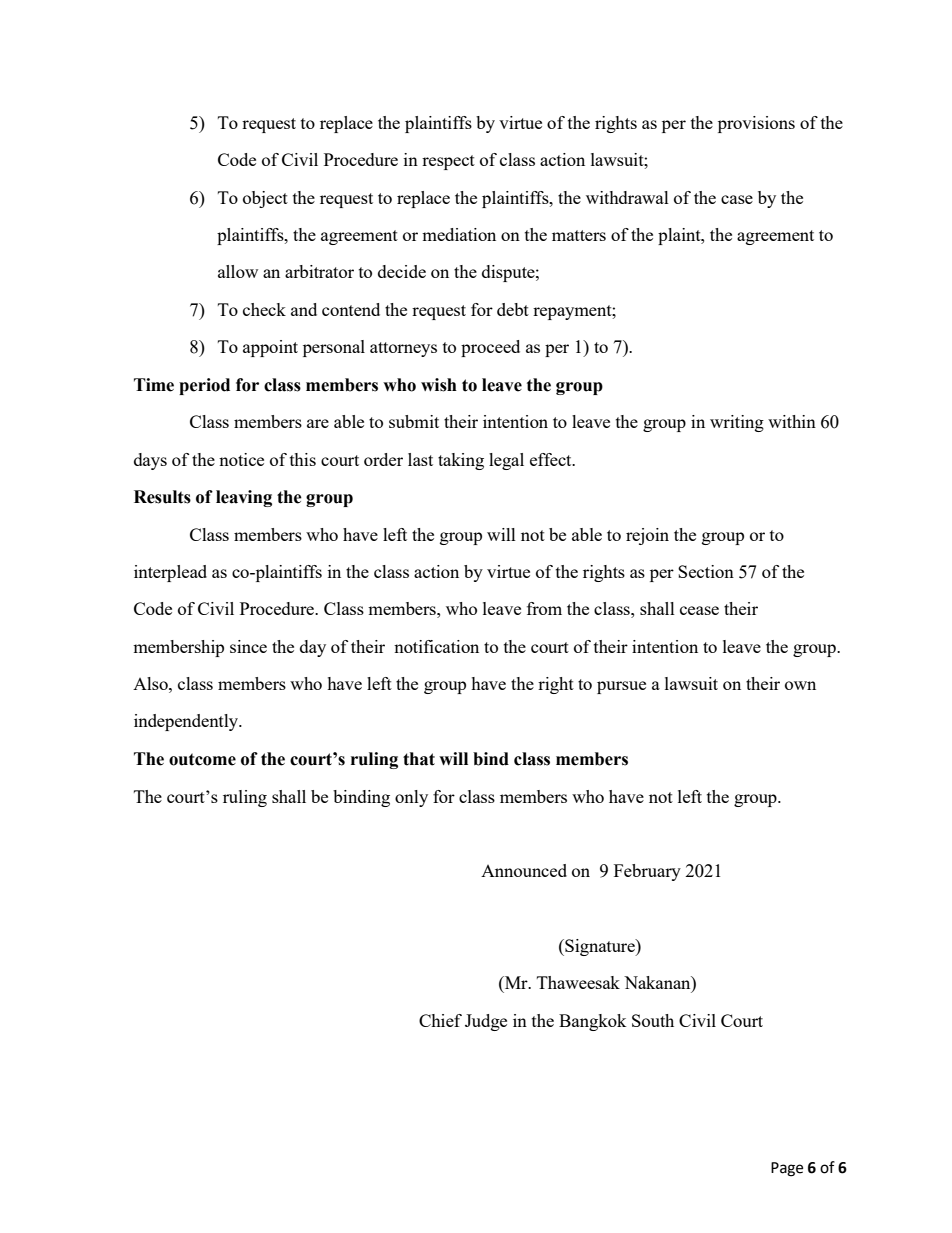  I want to click on Judge, so click(486, 1022).
